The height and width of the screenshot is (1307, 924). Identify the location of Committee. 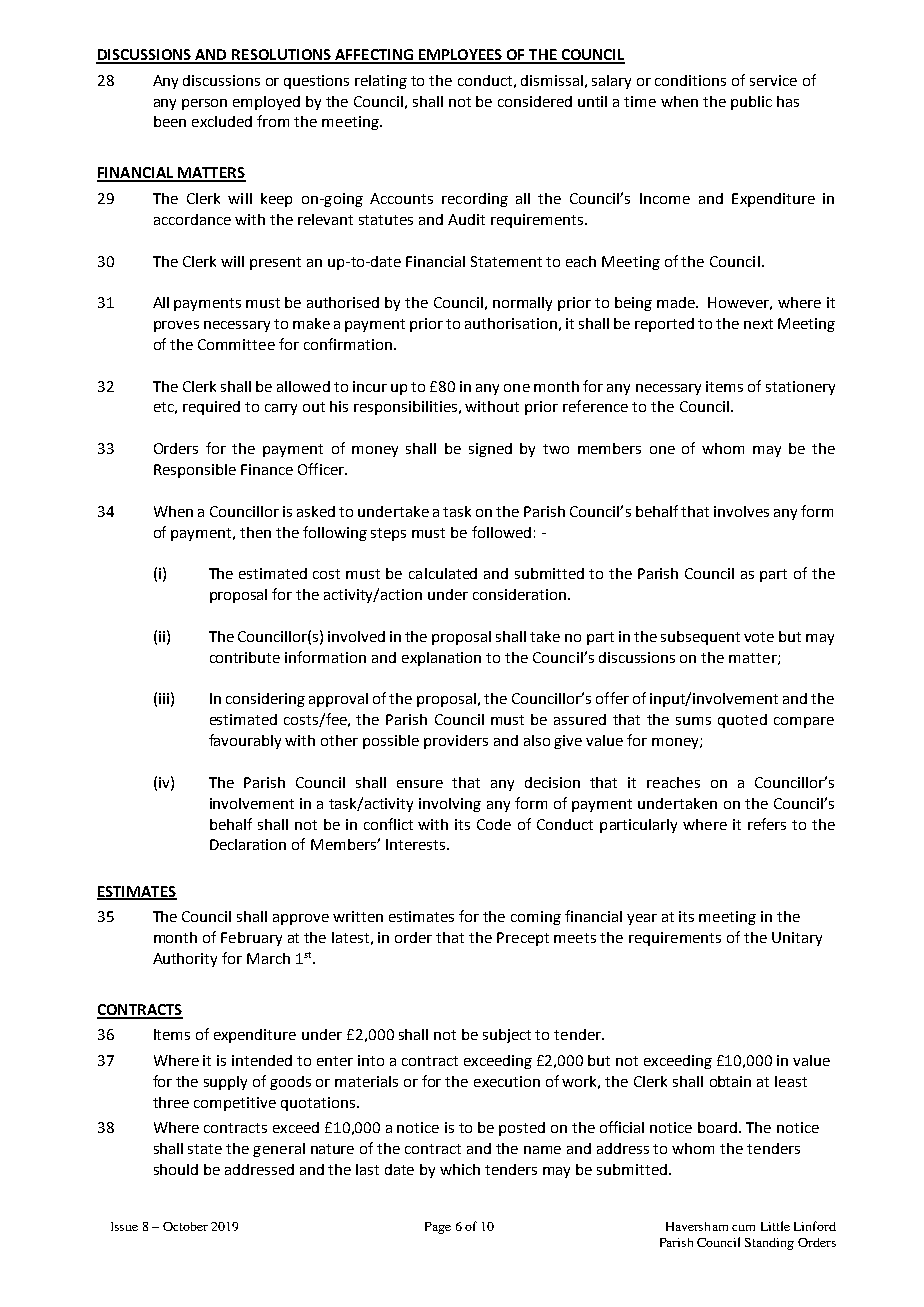
(236, 344).
